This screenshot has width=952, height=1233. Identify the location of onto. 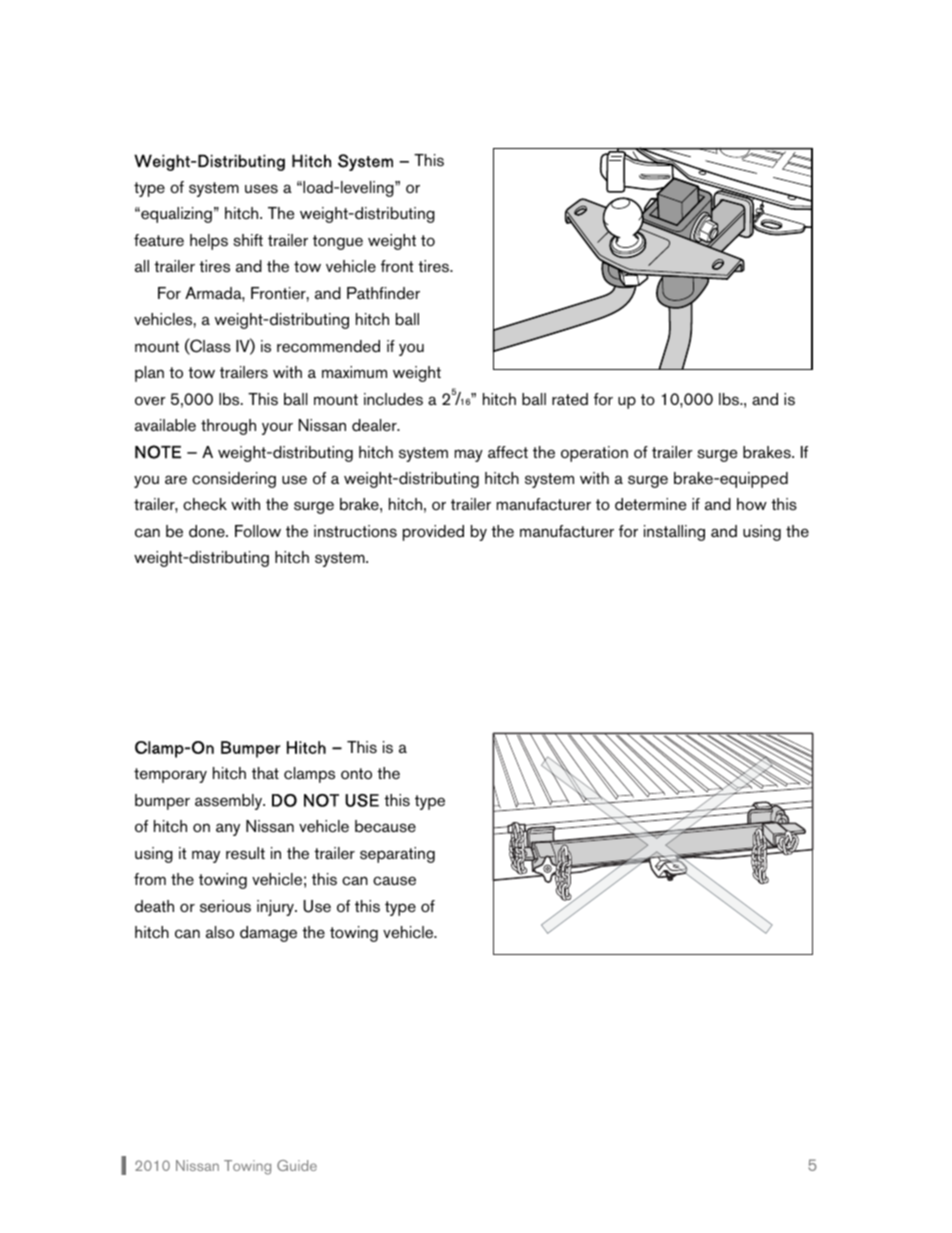
(356, 773).
